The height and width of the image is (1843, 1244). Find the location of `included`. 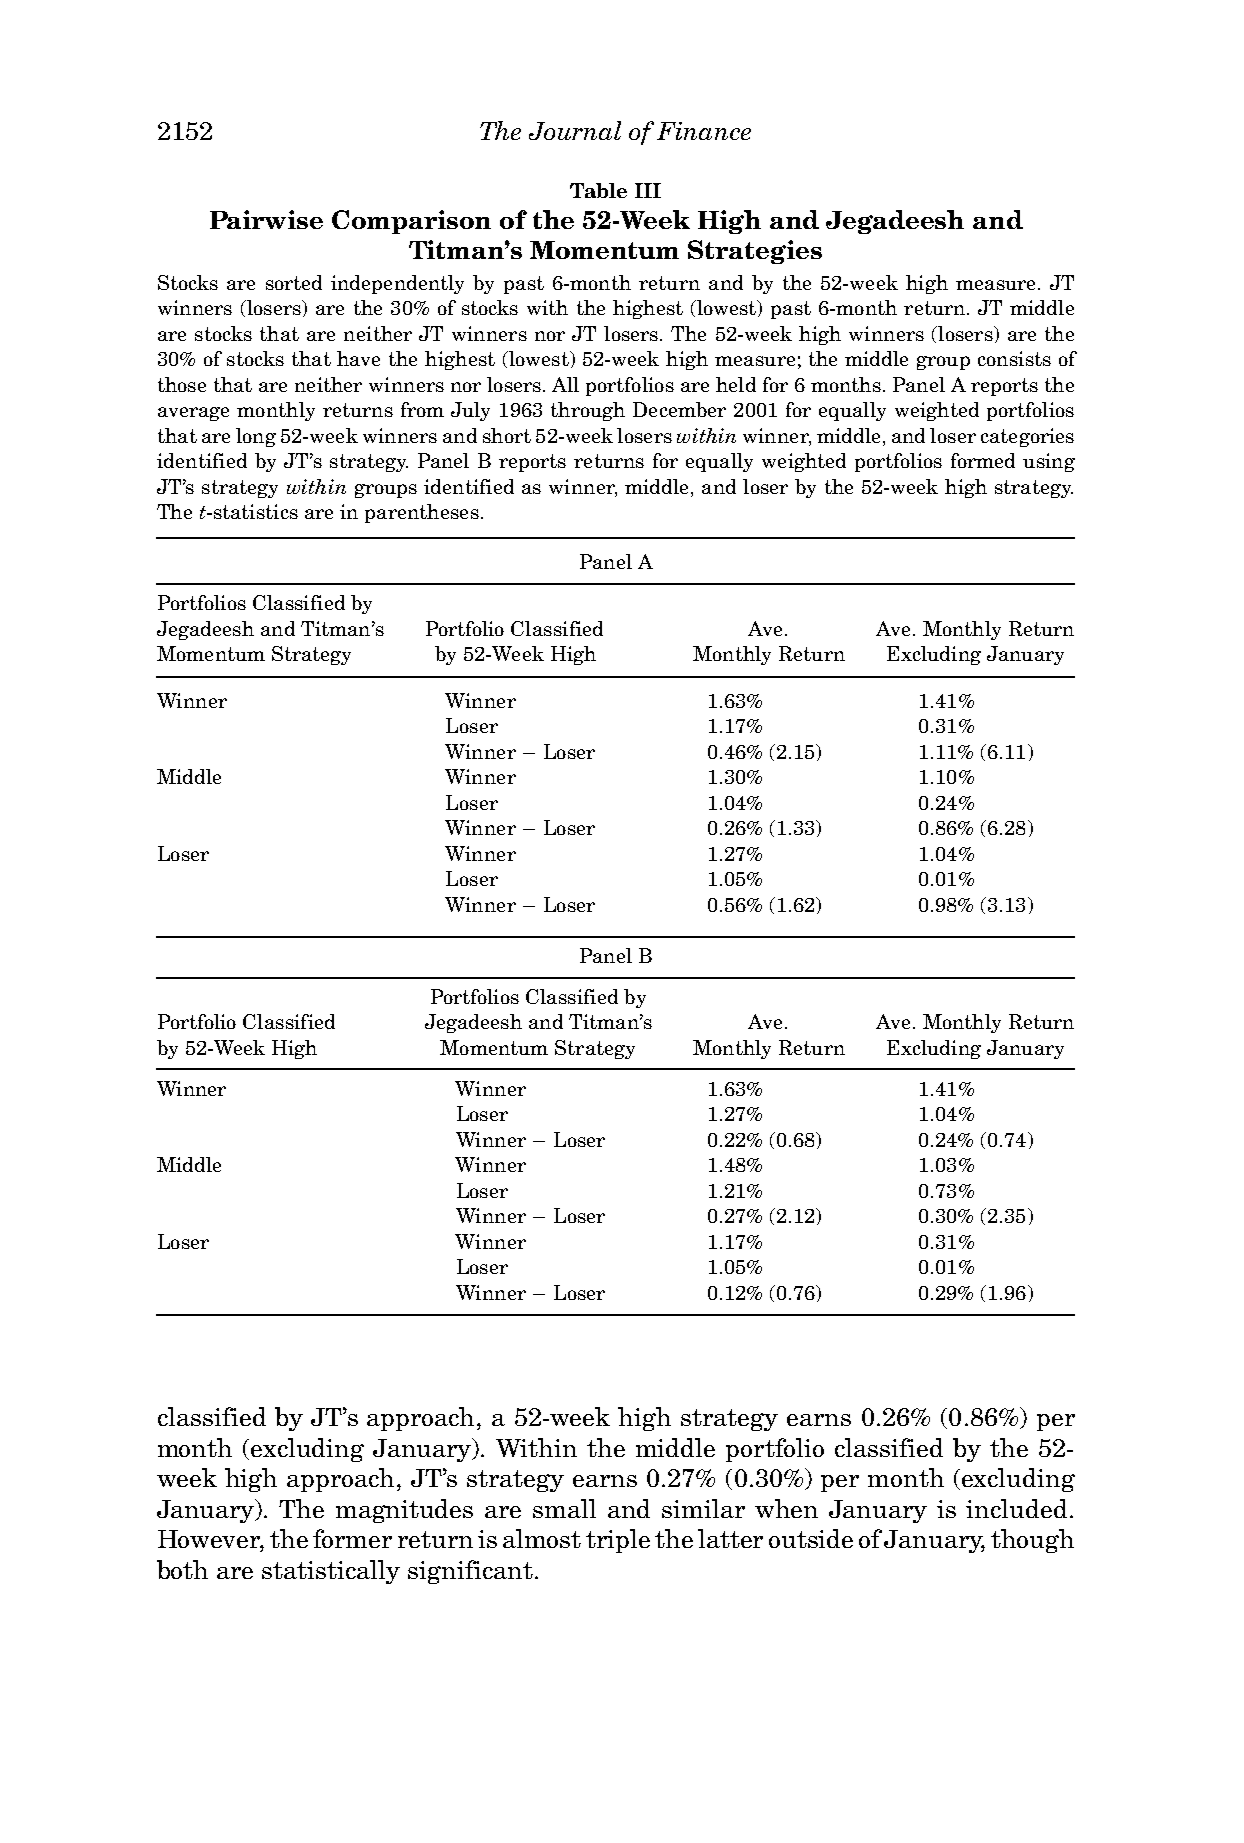

included is located at coordinates (1016, 1508).
